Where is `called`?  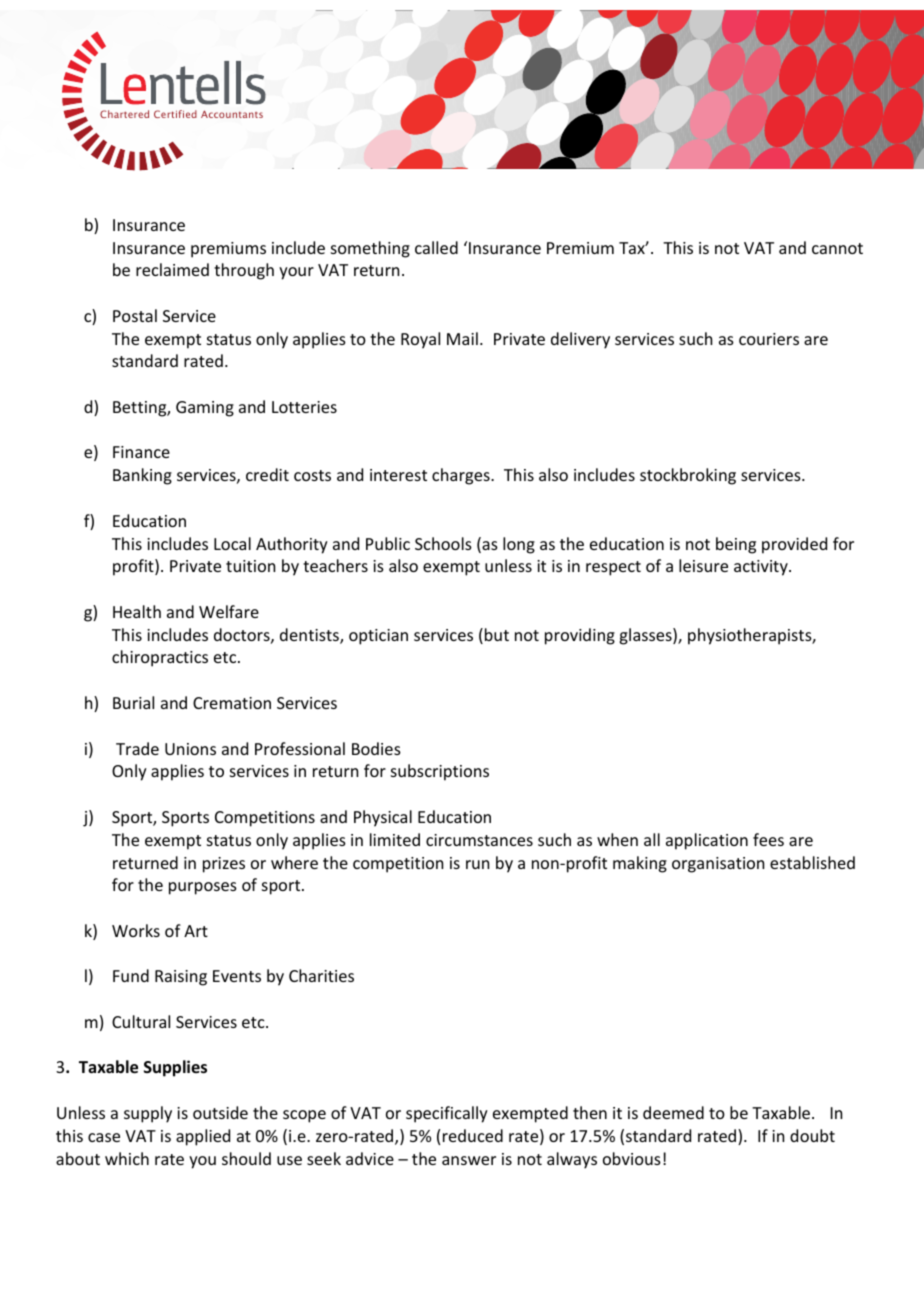
called is located at coordinates (436, 247).
